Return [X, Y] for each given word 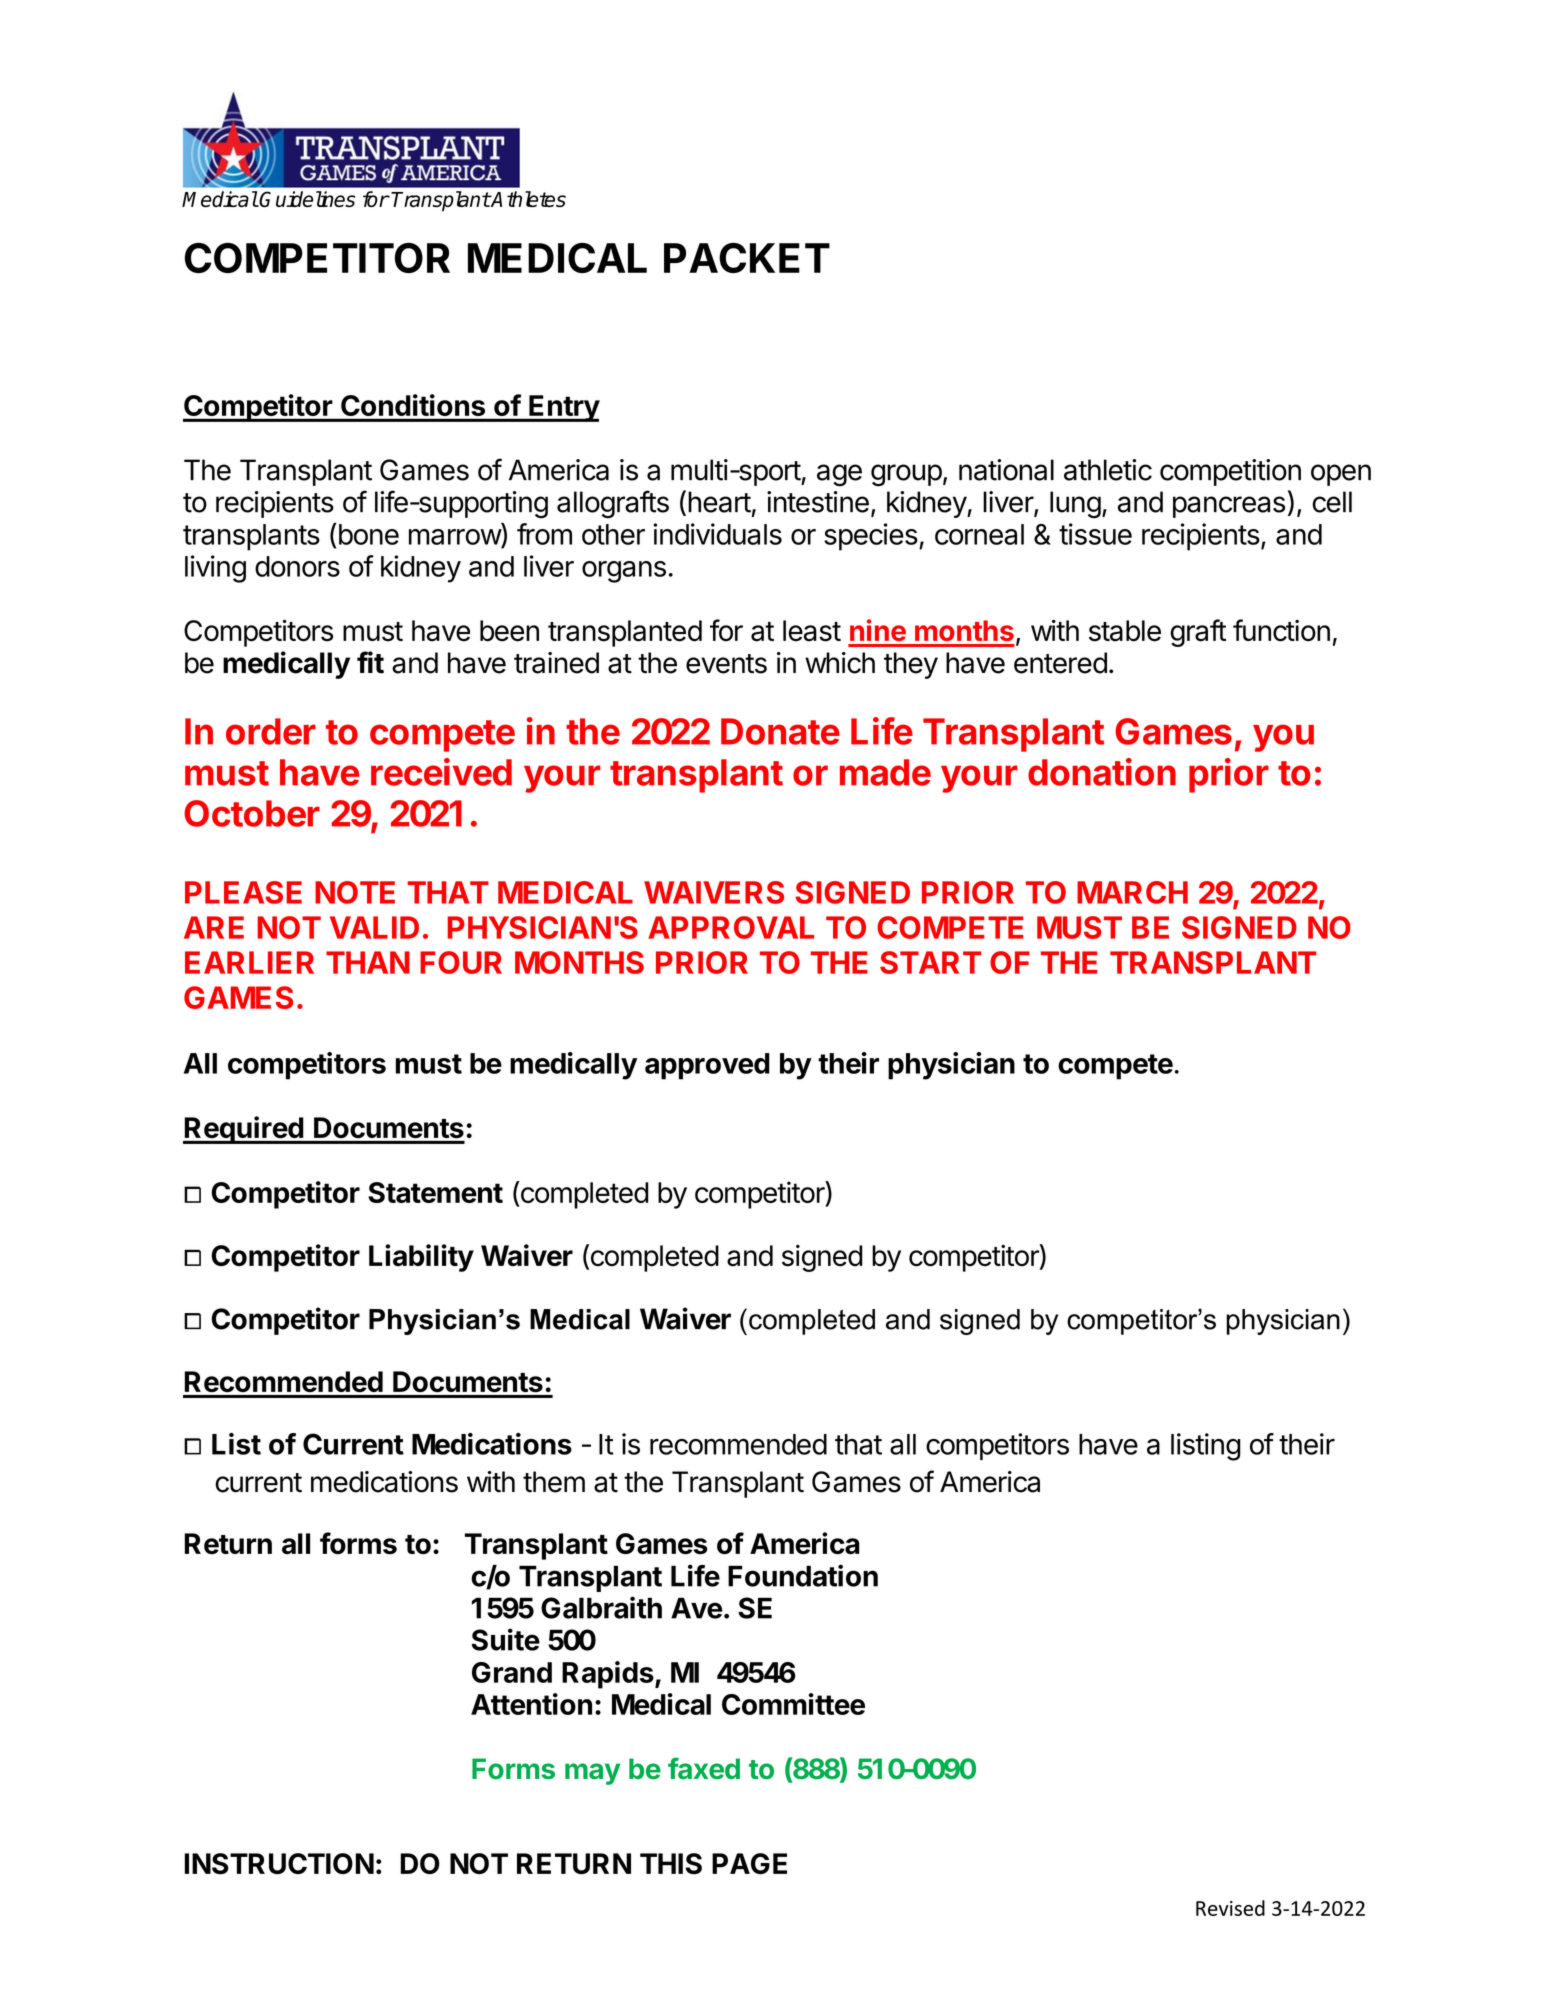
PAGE [749, 1863]
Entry [563, 408]
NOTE [355, 892]
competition [1230, 472]
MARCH [1132, 892]
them [554, 1482]
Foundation [803, 1575]
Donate [780, 731]
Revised [1230, 1908]
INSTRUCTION [279, 1864]
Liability [421, 1258]
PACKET [747, 258]
